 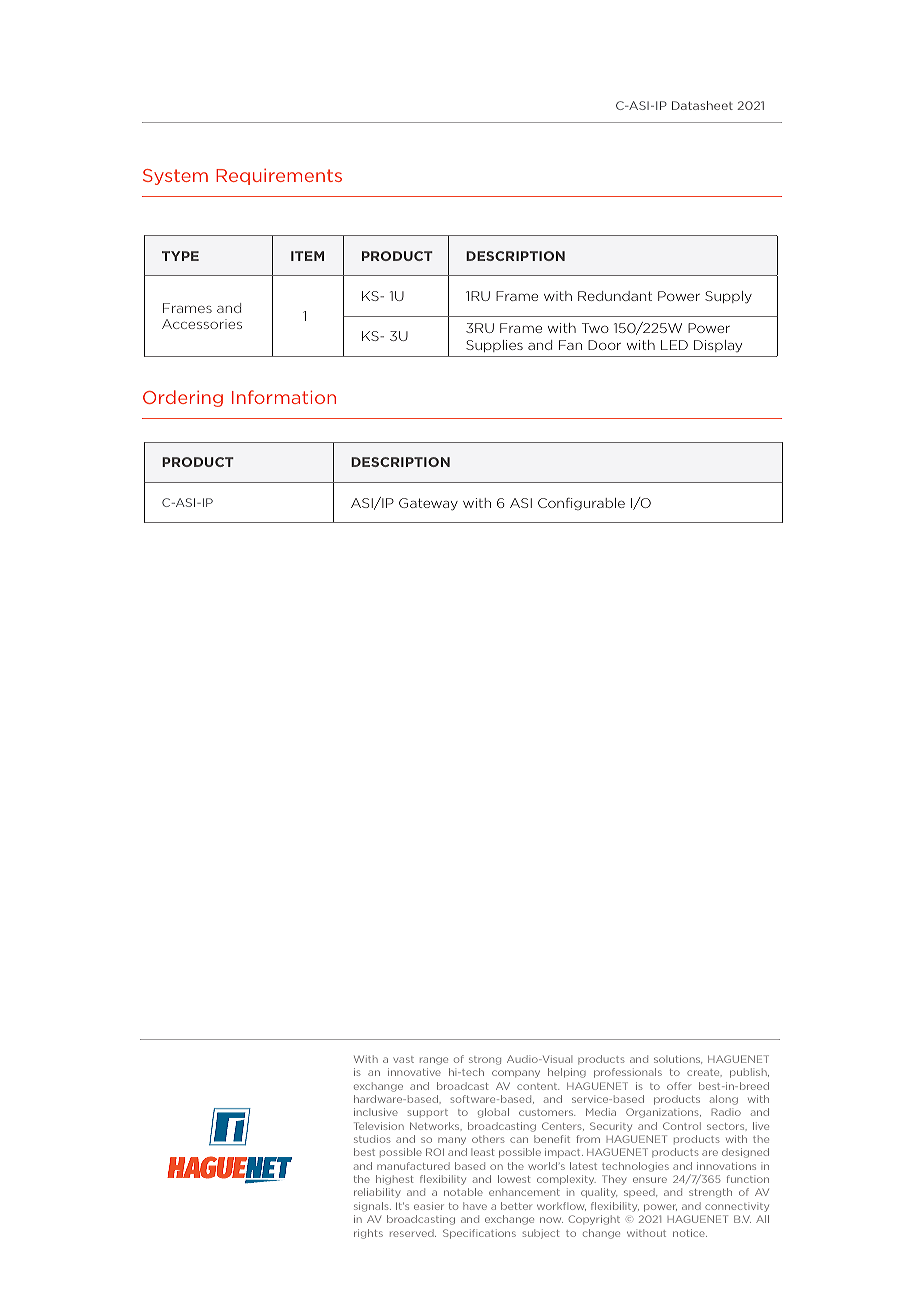 What do you see at coordinates (428, 504) in the screenshot?
I see `Gateway` at bounding box center [428, 504].
